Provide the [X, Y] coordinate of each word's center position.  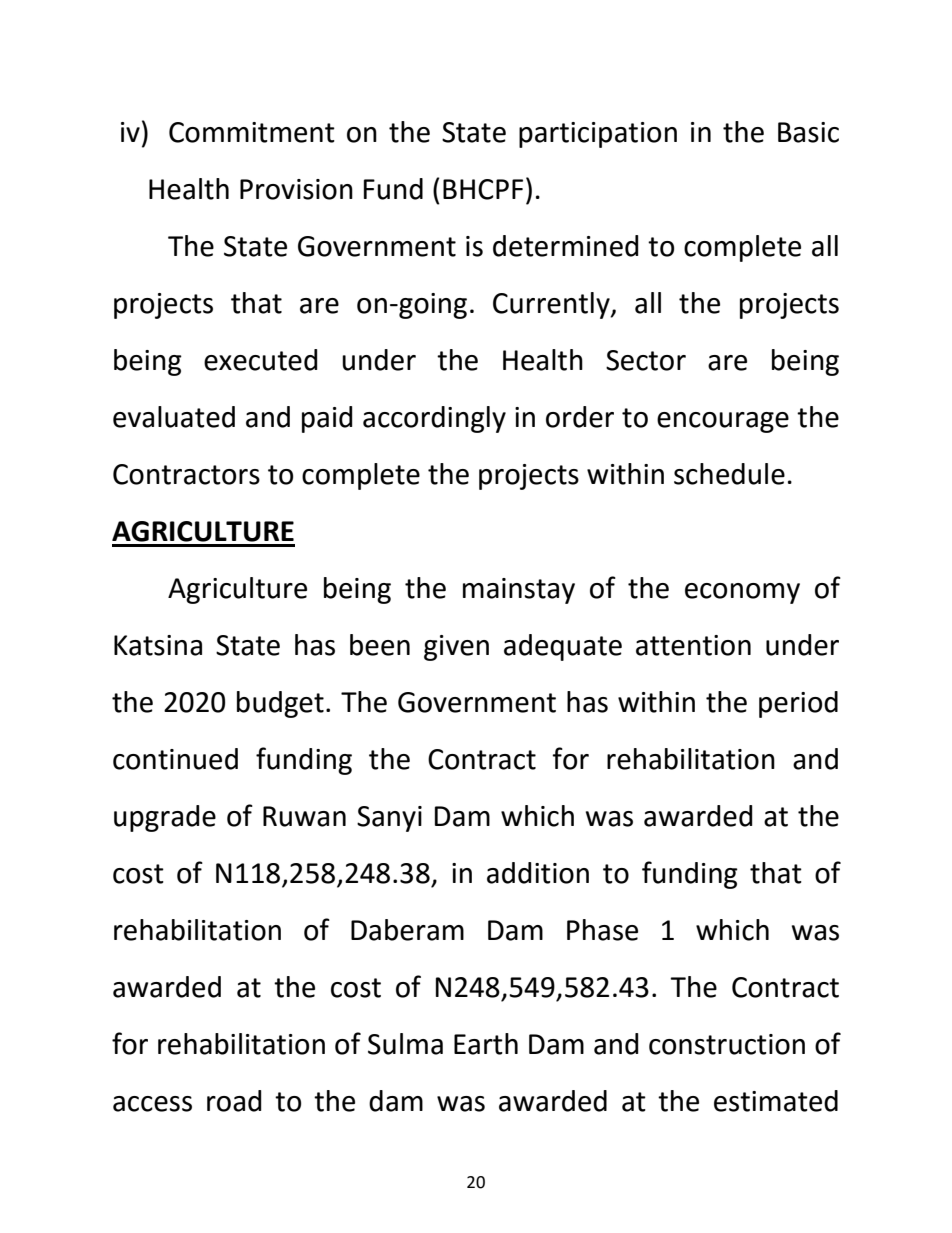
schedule [729, 474]
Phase [602, 930]
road [234, 1101]
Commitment [252, 132]
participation [598, 135]
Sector [646, 360]
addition [538, 873]
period [798, 704]
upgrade [165, 818]
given [456, 648]
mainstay [519, 591]
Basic [808, 132]
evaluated [174, 417]
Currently [552, 305]
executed [260, 360]
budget [280, 704]
